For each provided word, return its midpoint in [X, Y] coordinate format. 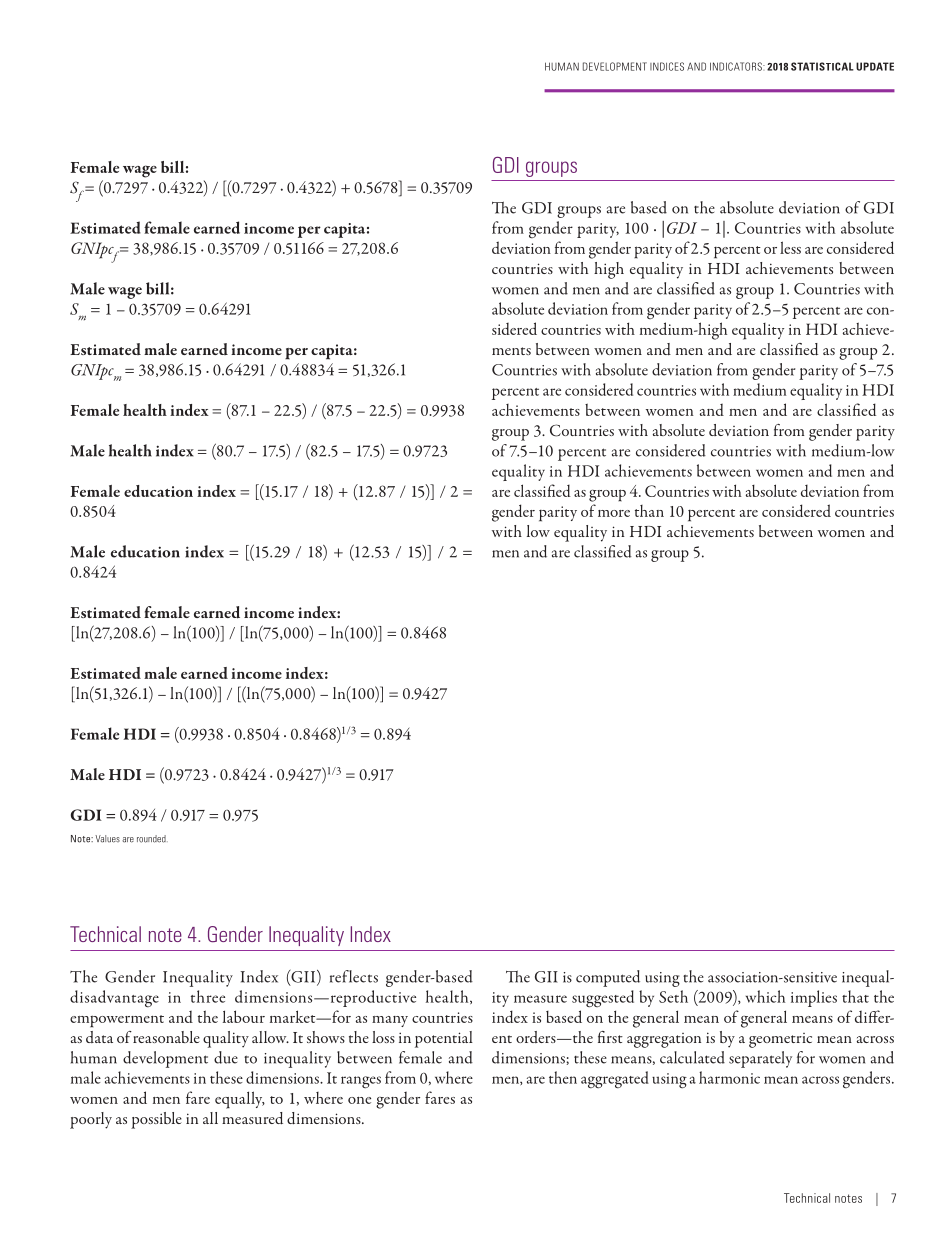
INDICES [667, 66]
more [614, 513]
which [765, 996]
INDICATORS [737, 66]
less [790, 247]
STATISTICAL [822, 66]
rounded [152, 839]
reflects [354, 976]
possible [156, 1120]
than [649, 511]
